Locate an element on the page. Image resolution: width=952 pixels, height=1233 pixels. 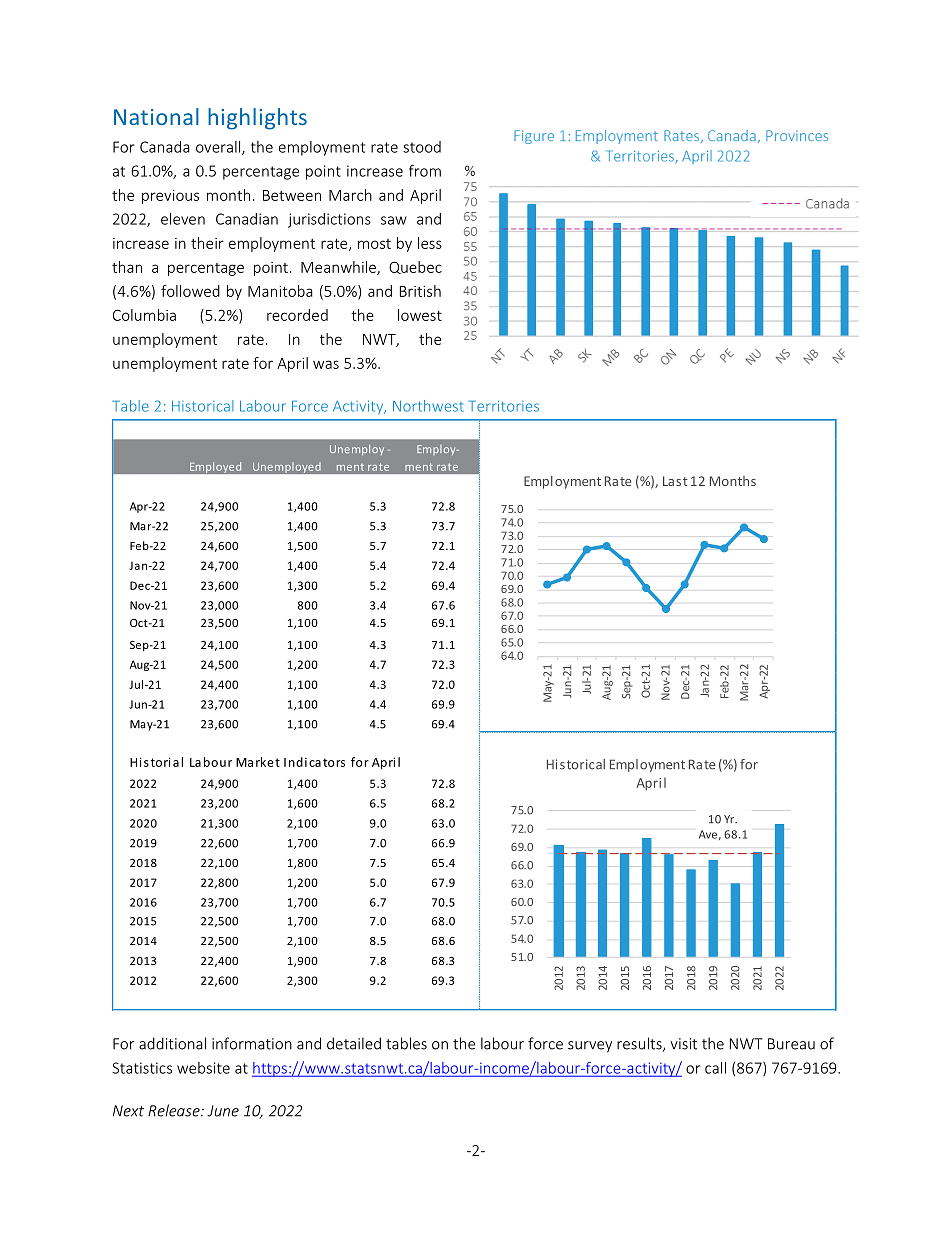
from is located at coordinates (425, 170).
